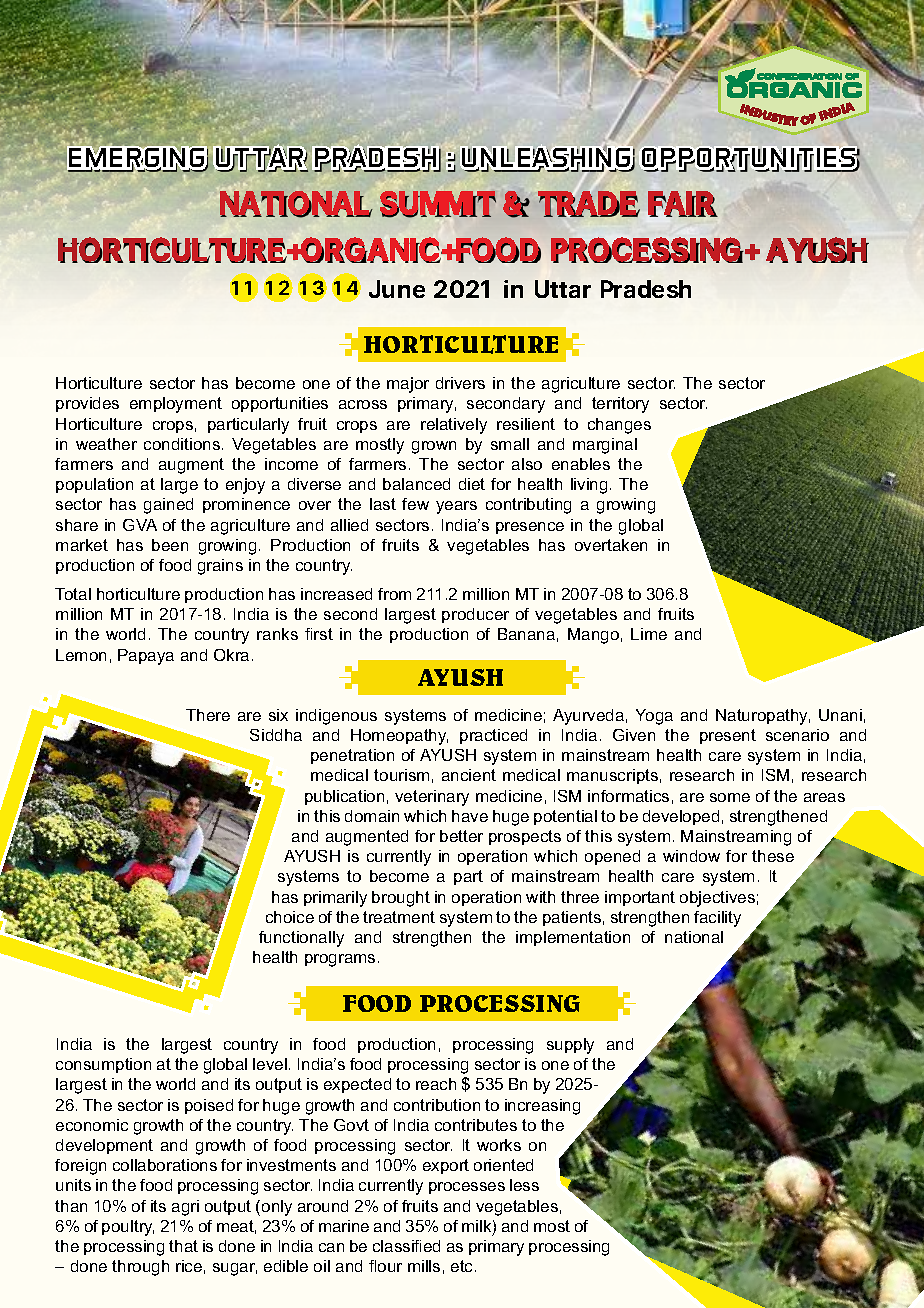 Image resolution: width=924 pixels, height=1308 pixels. Describe the element at coordinates (208, 715) in the screenshot. I see `There` at that location.
